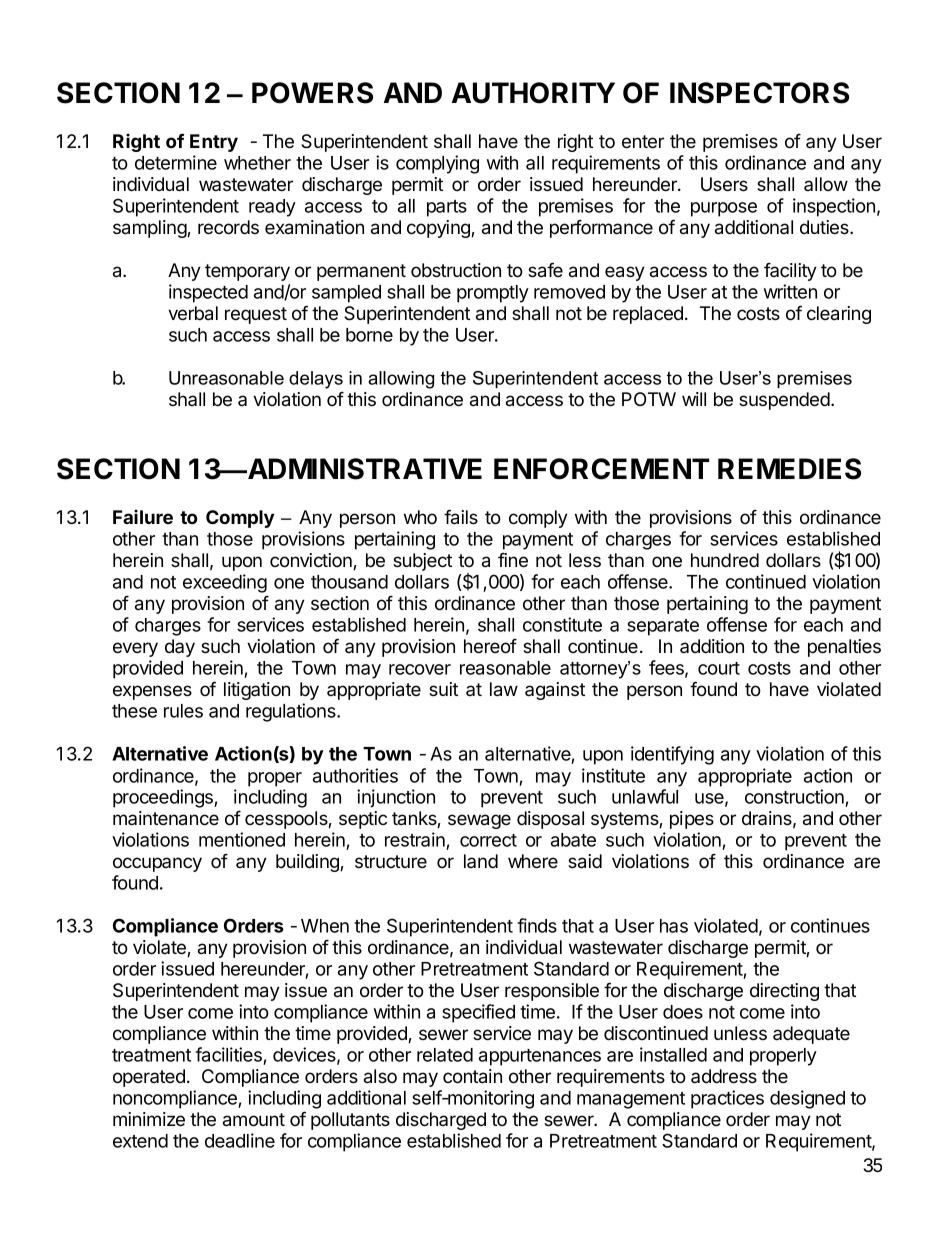  I want to click on exceeding, so click(225, 583).
